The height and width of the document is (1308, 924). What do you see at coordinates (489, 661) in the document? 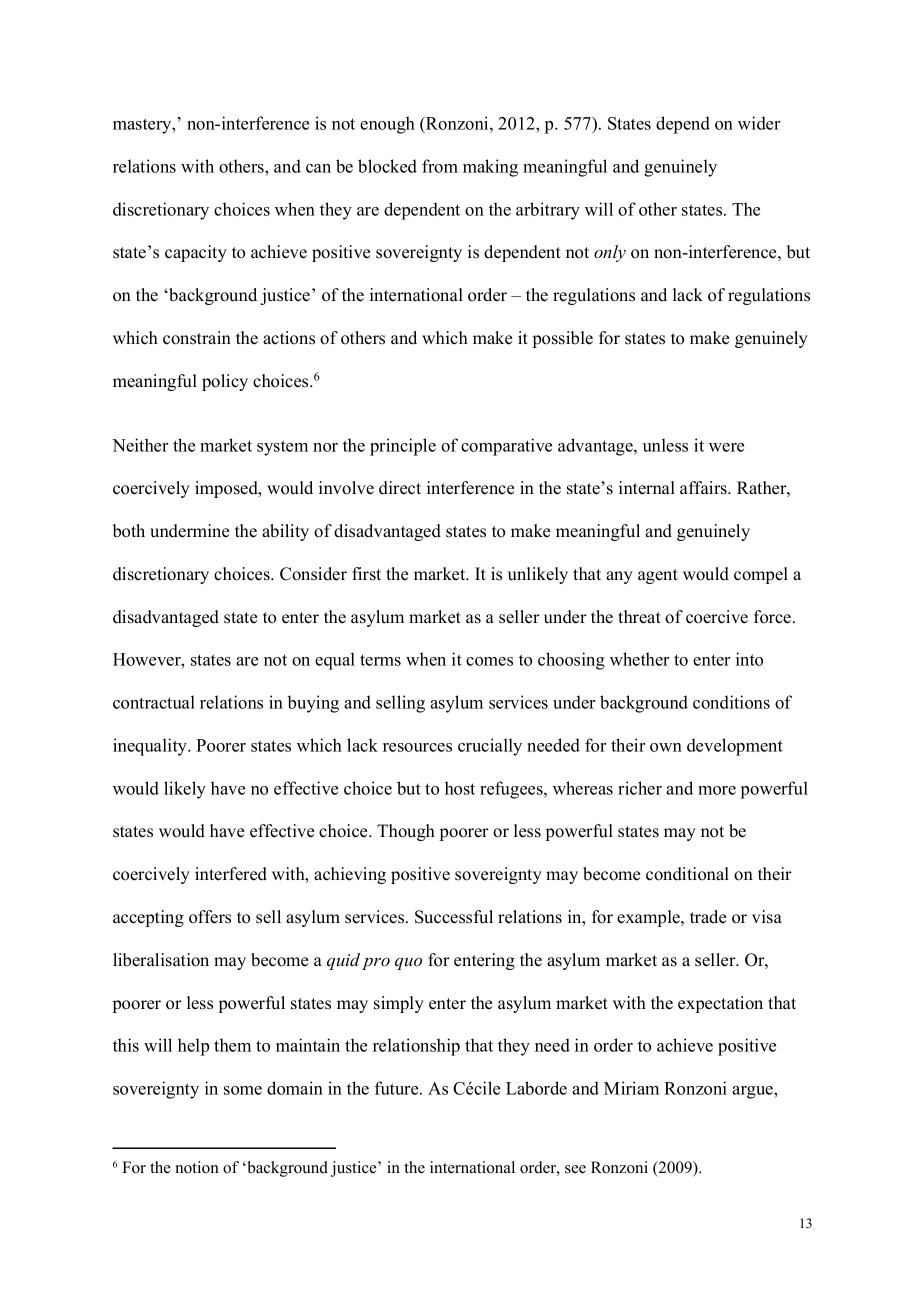
I see `comes` at bounding box center [489, 661].
